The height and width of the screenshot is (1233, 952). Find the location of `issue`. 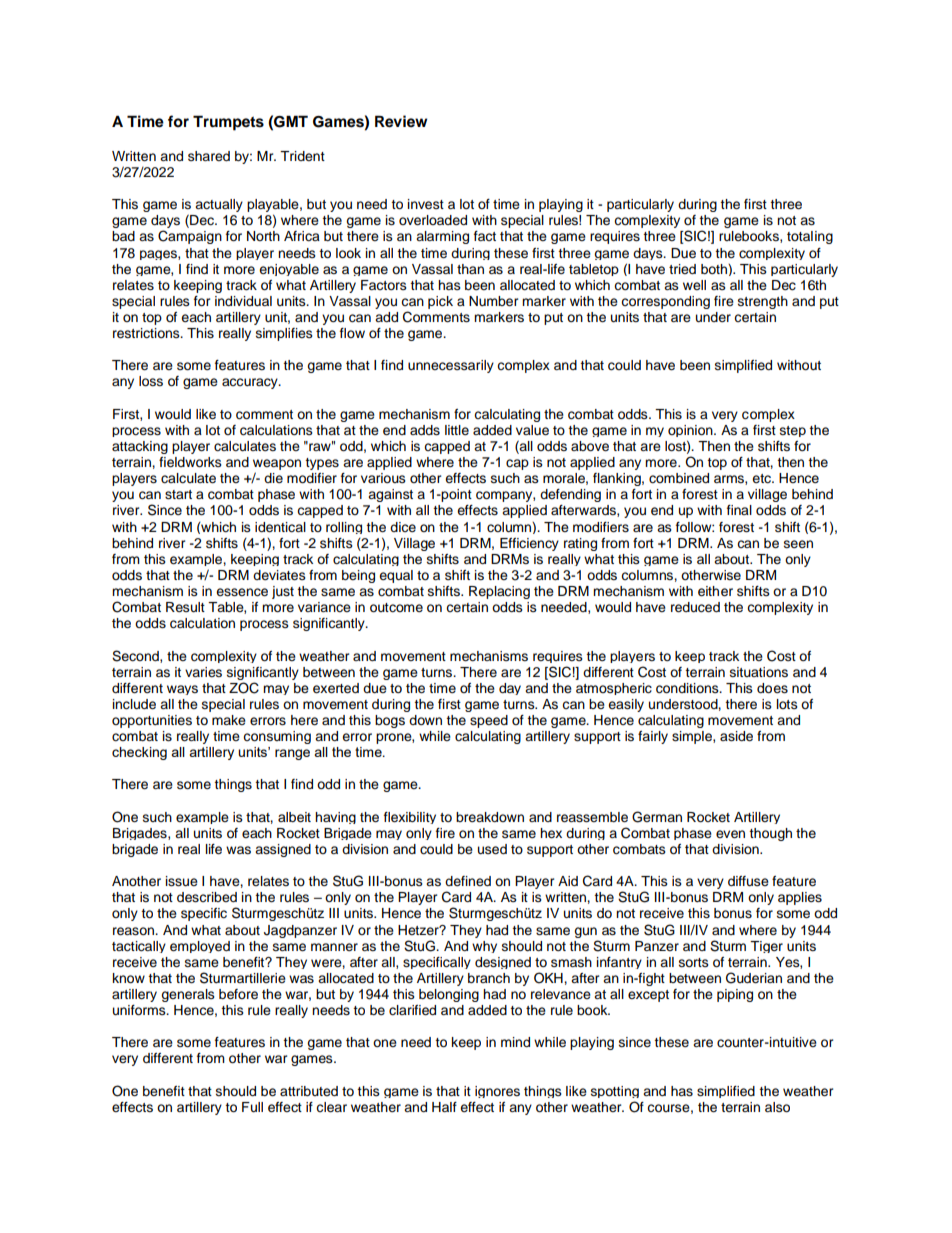

issue is located at coordinates (182, 881).
